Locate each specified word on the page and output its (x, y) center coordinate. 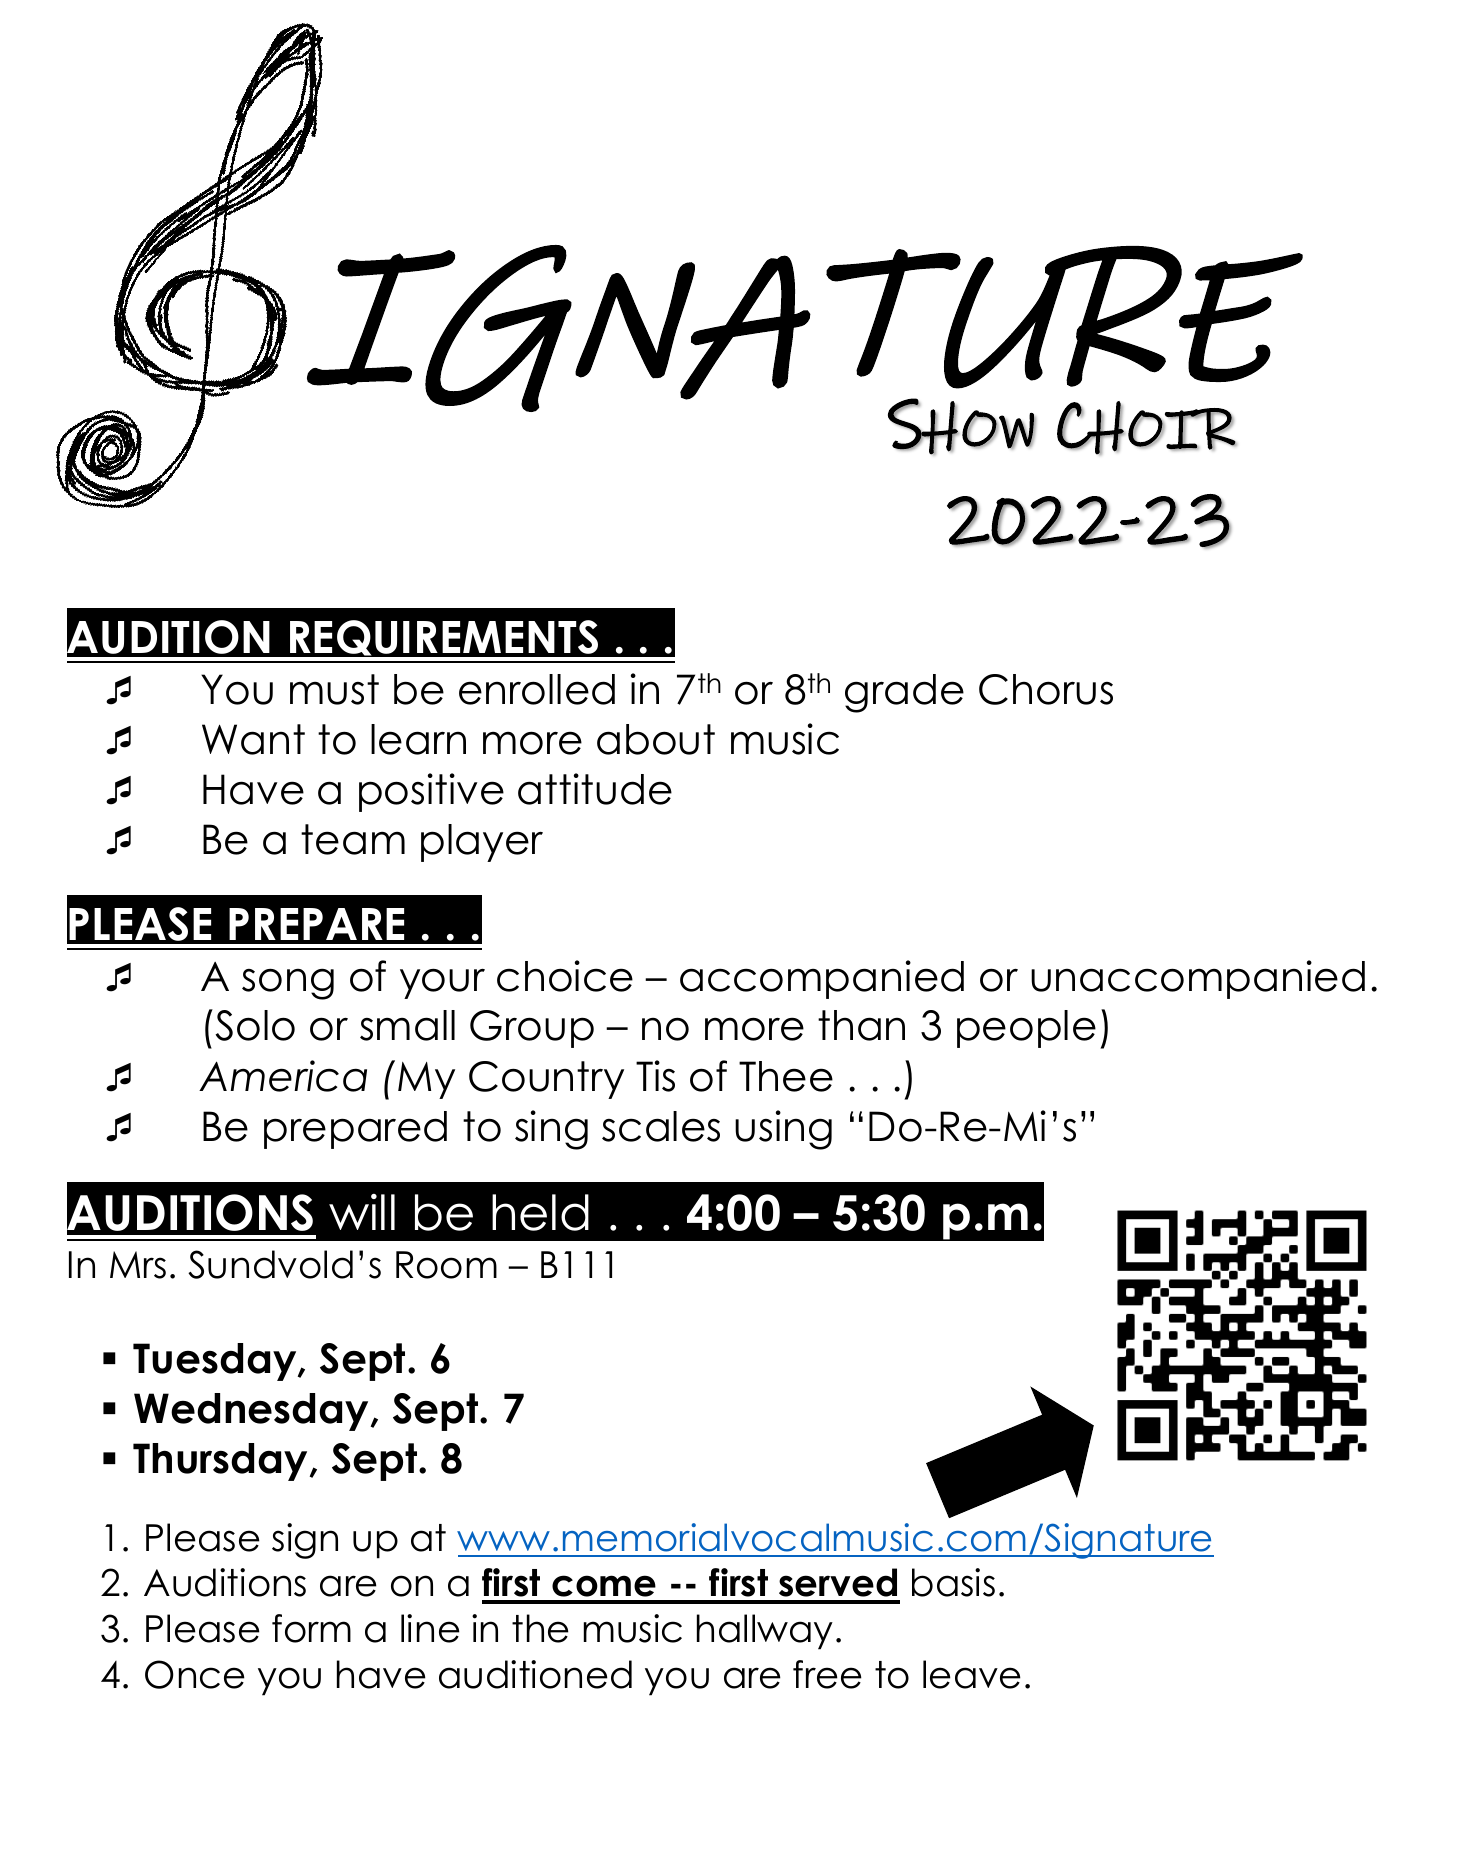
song (288, 984)
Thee (786, 1076)
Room (446, 1265)
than (861, 1025)
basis (953, 1582)
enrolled (537, 689)
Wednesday (253, 1412)
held (540, 1212)
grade (904, 693)
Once (195, 1674)
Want (253, 739)
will (362, 1212)
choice (565, 976)
